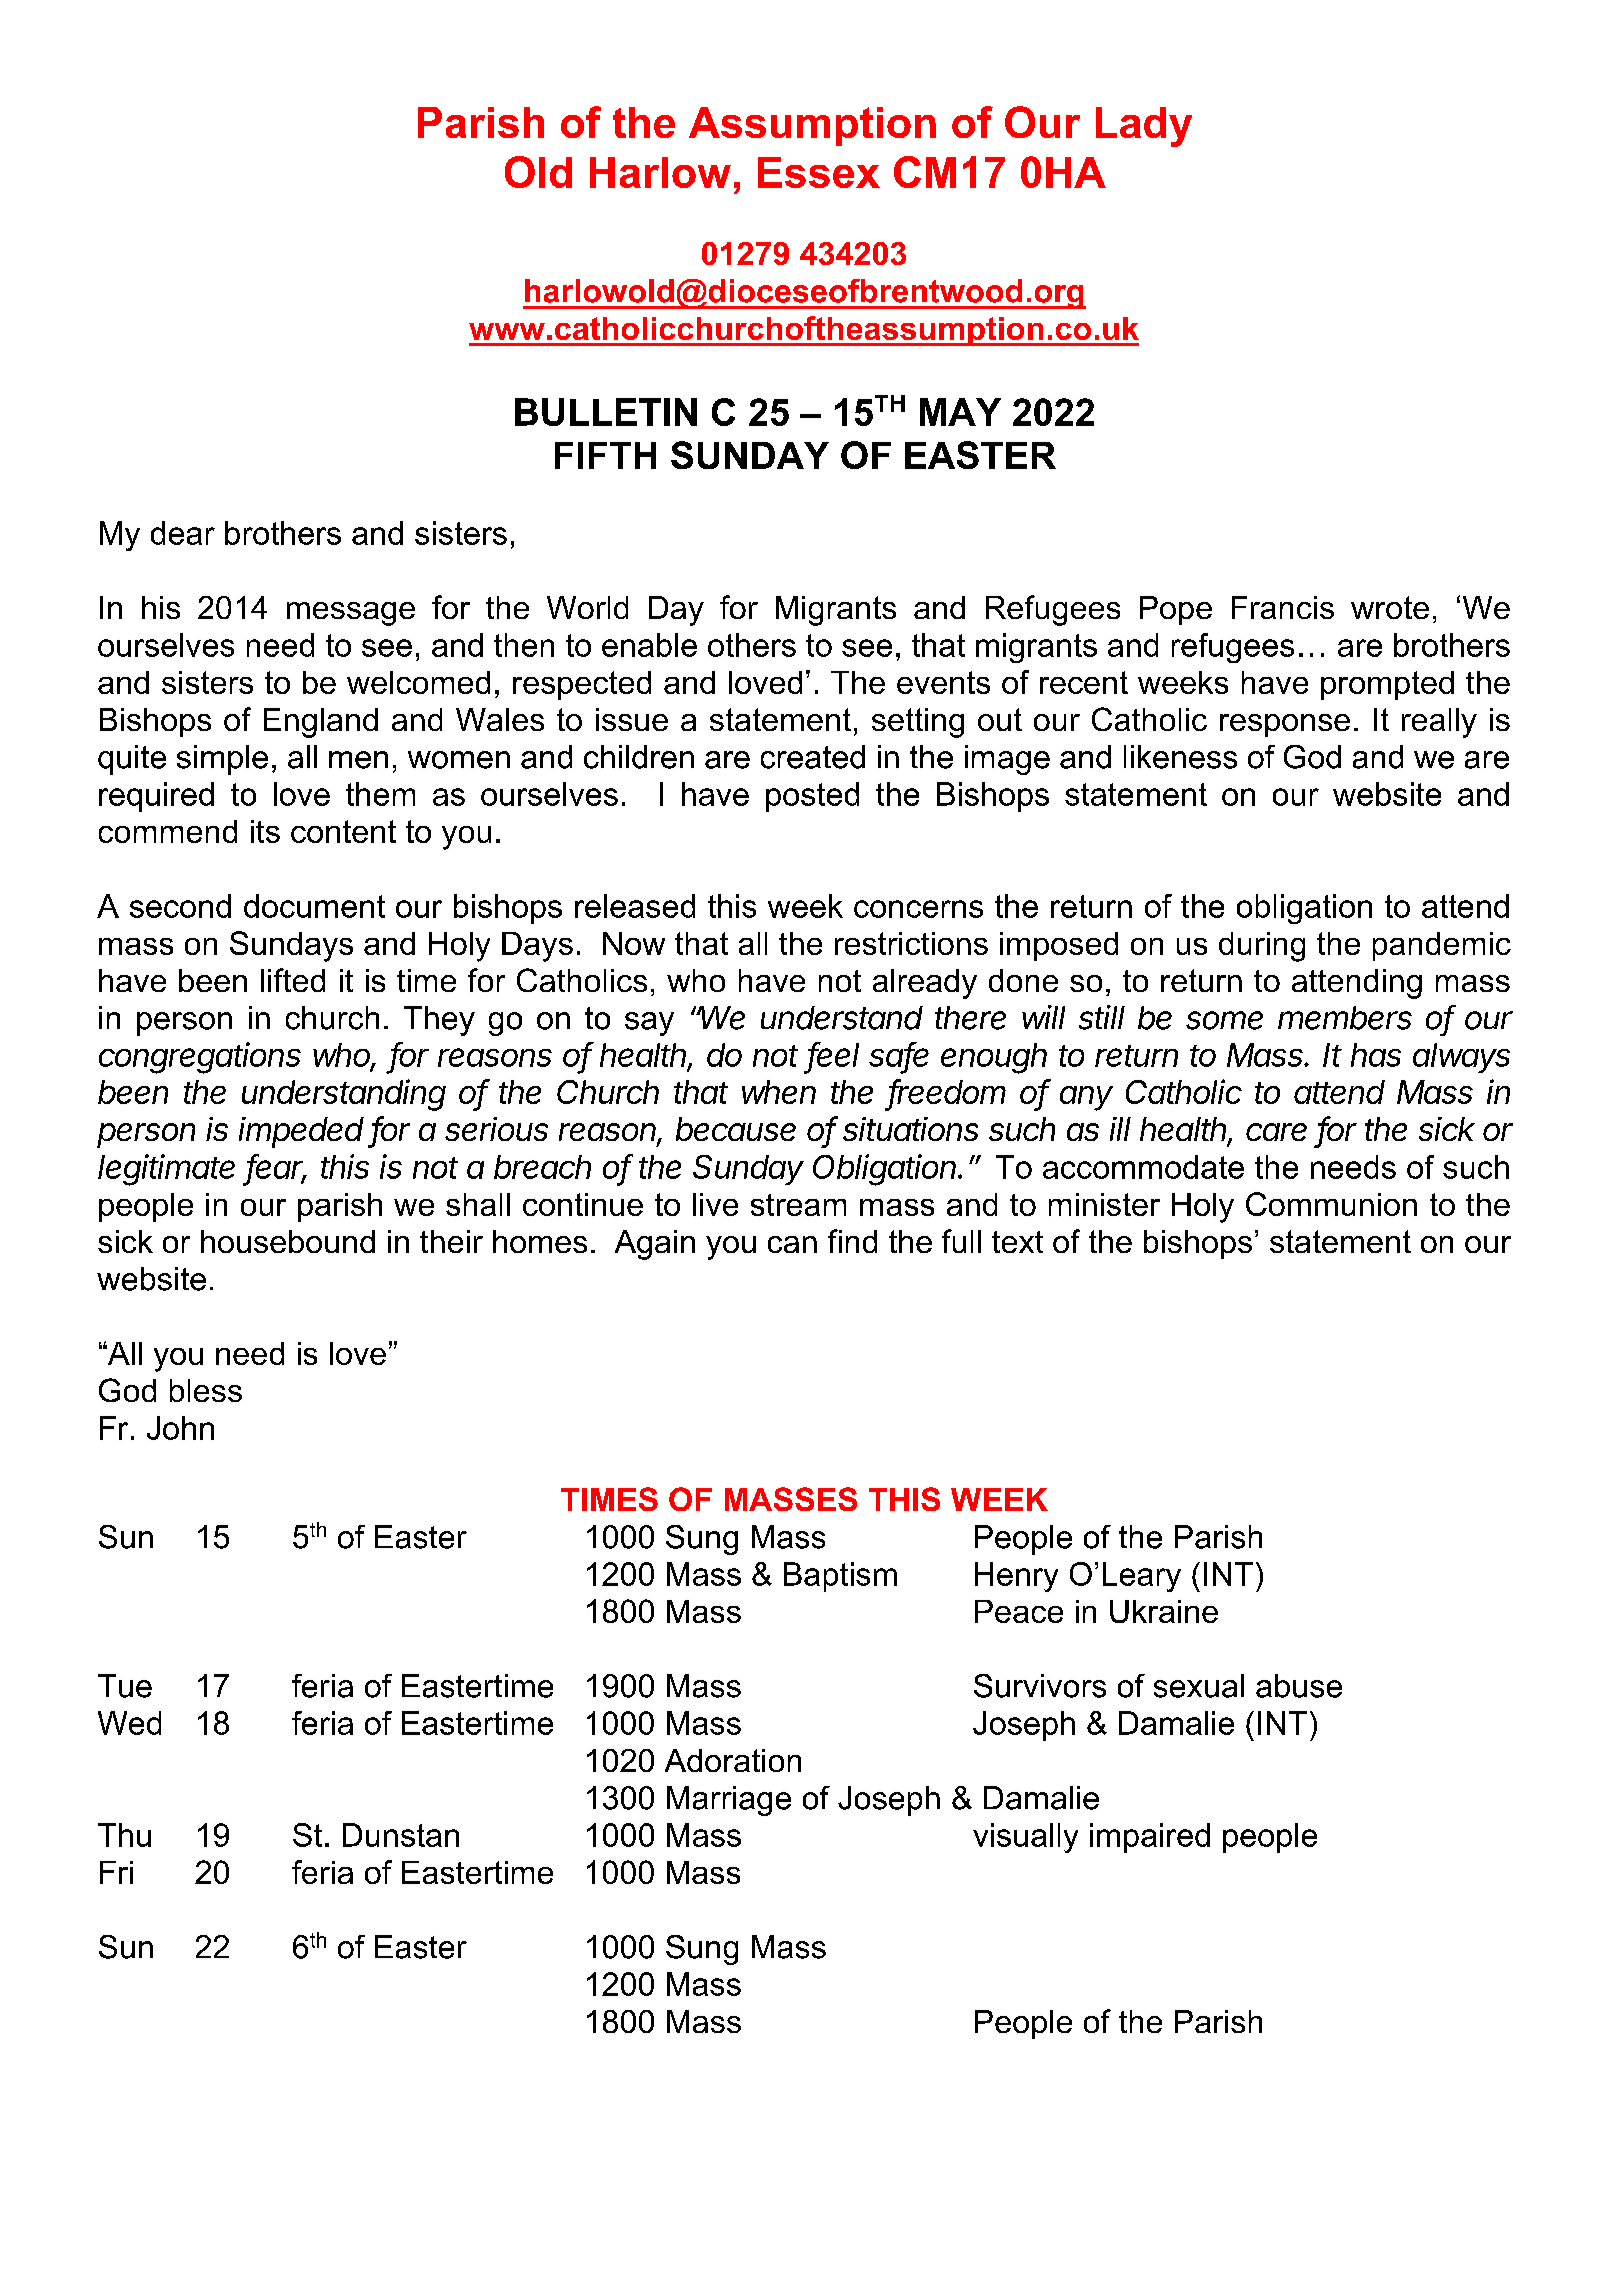  What do you see at coordinates (401, 1835) in the page?
I see `Dunstan` at bounding box center [401, 1835].
